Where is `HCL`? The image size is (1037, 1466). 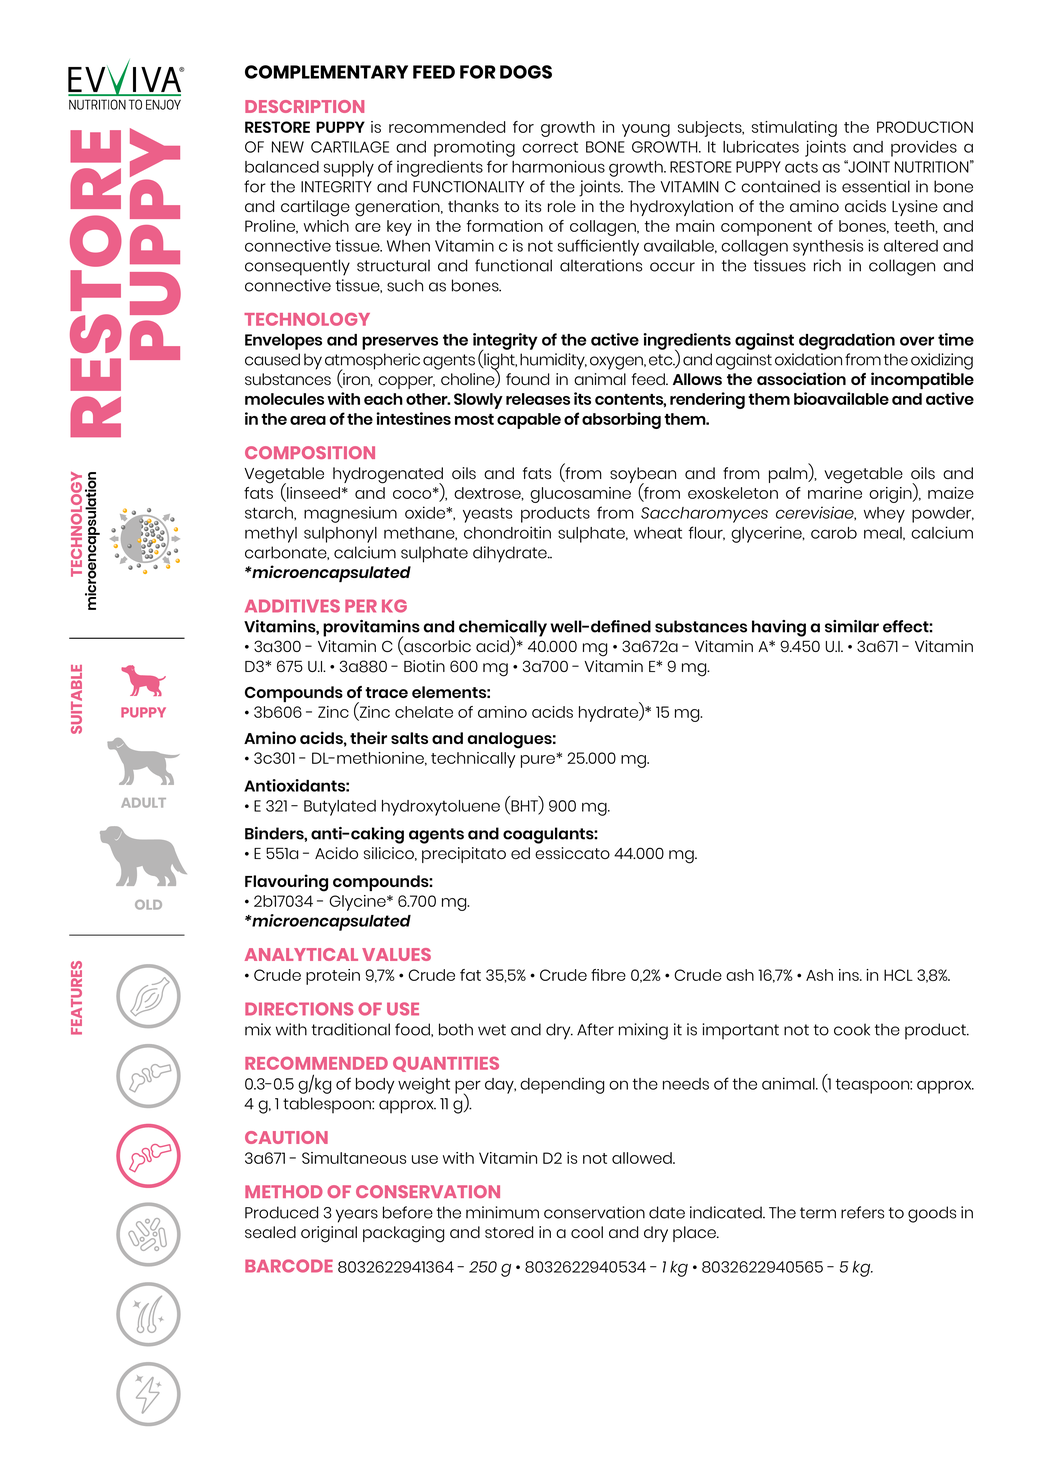 HCL is located at coordinates (898, 975).
